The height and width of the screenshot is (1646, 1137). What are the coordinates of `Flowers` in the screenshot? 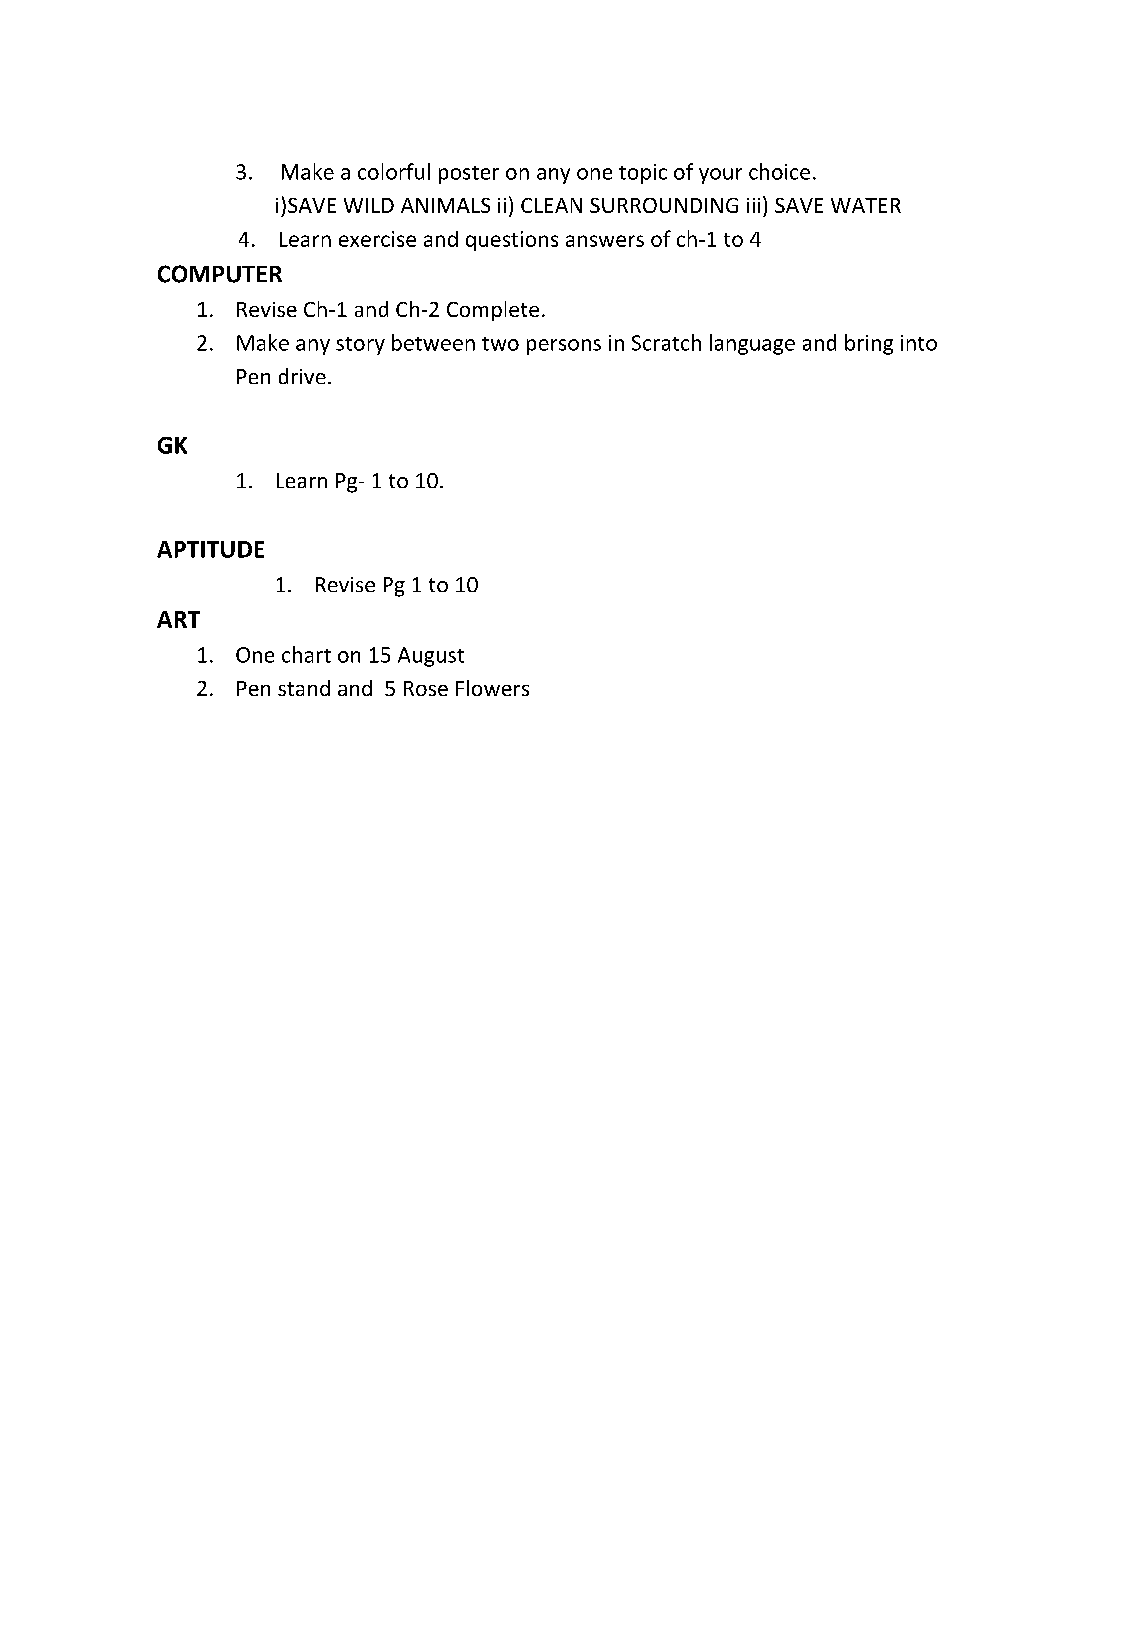 It's located at (492, 688).
